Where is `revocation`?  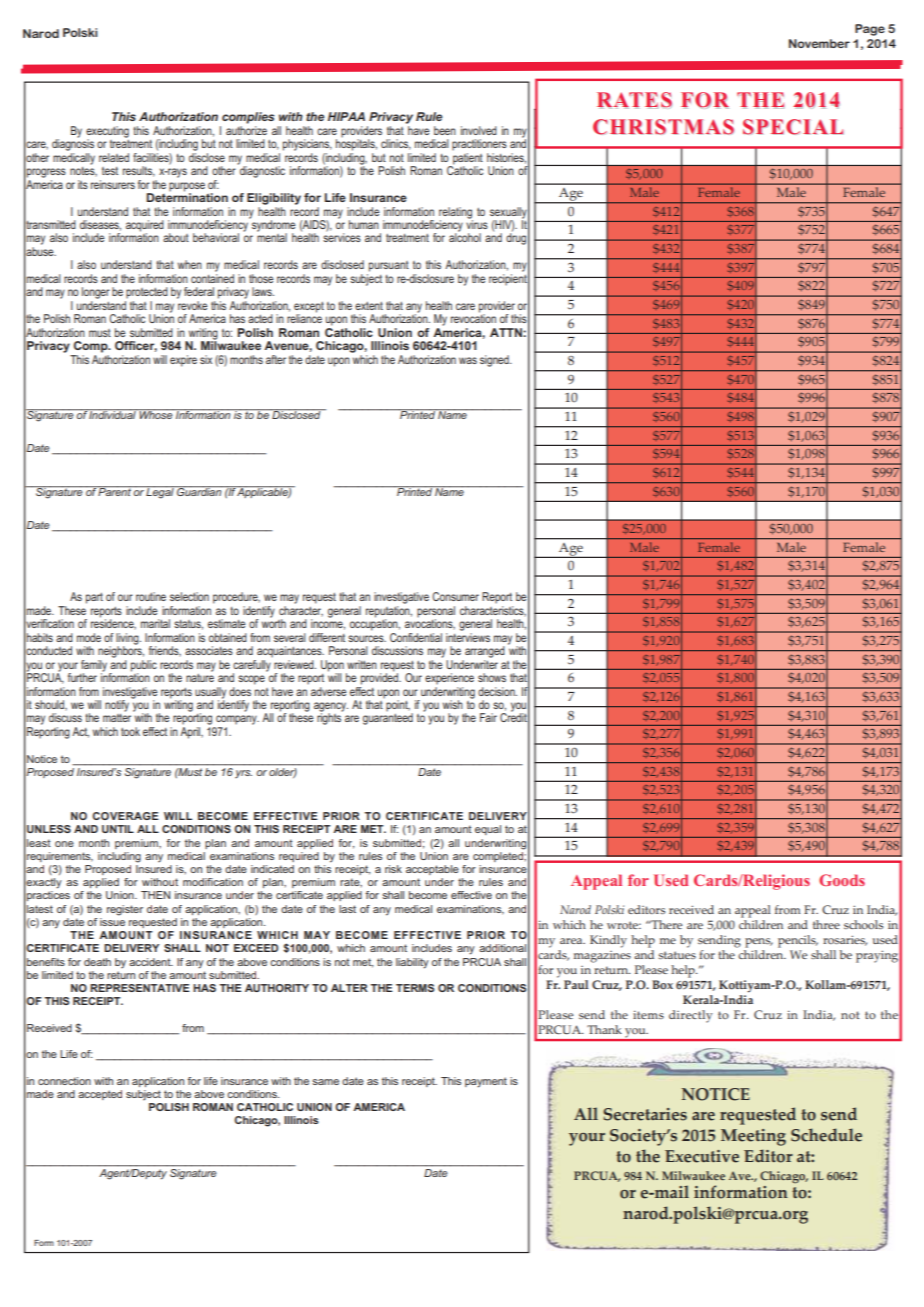
revocation is located at coordinates (473, 317).
